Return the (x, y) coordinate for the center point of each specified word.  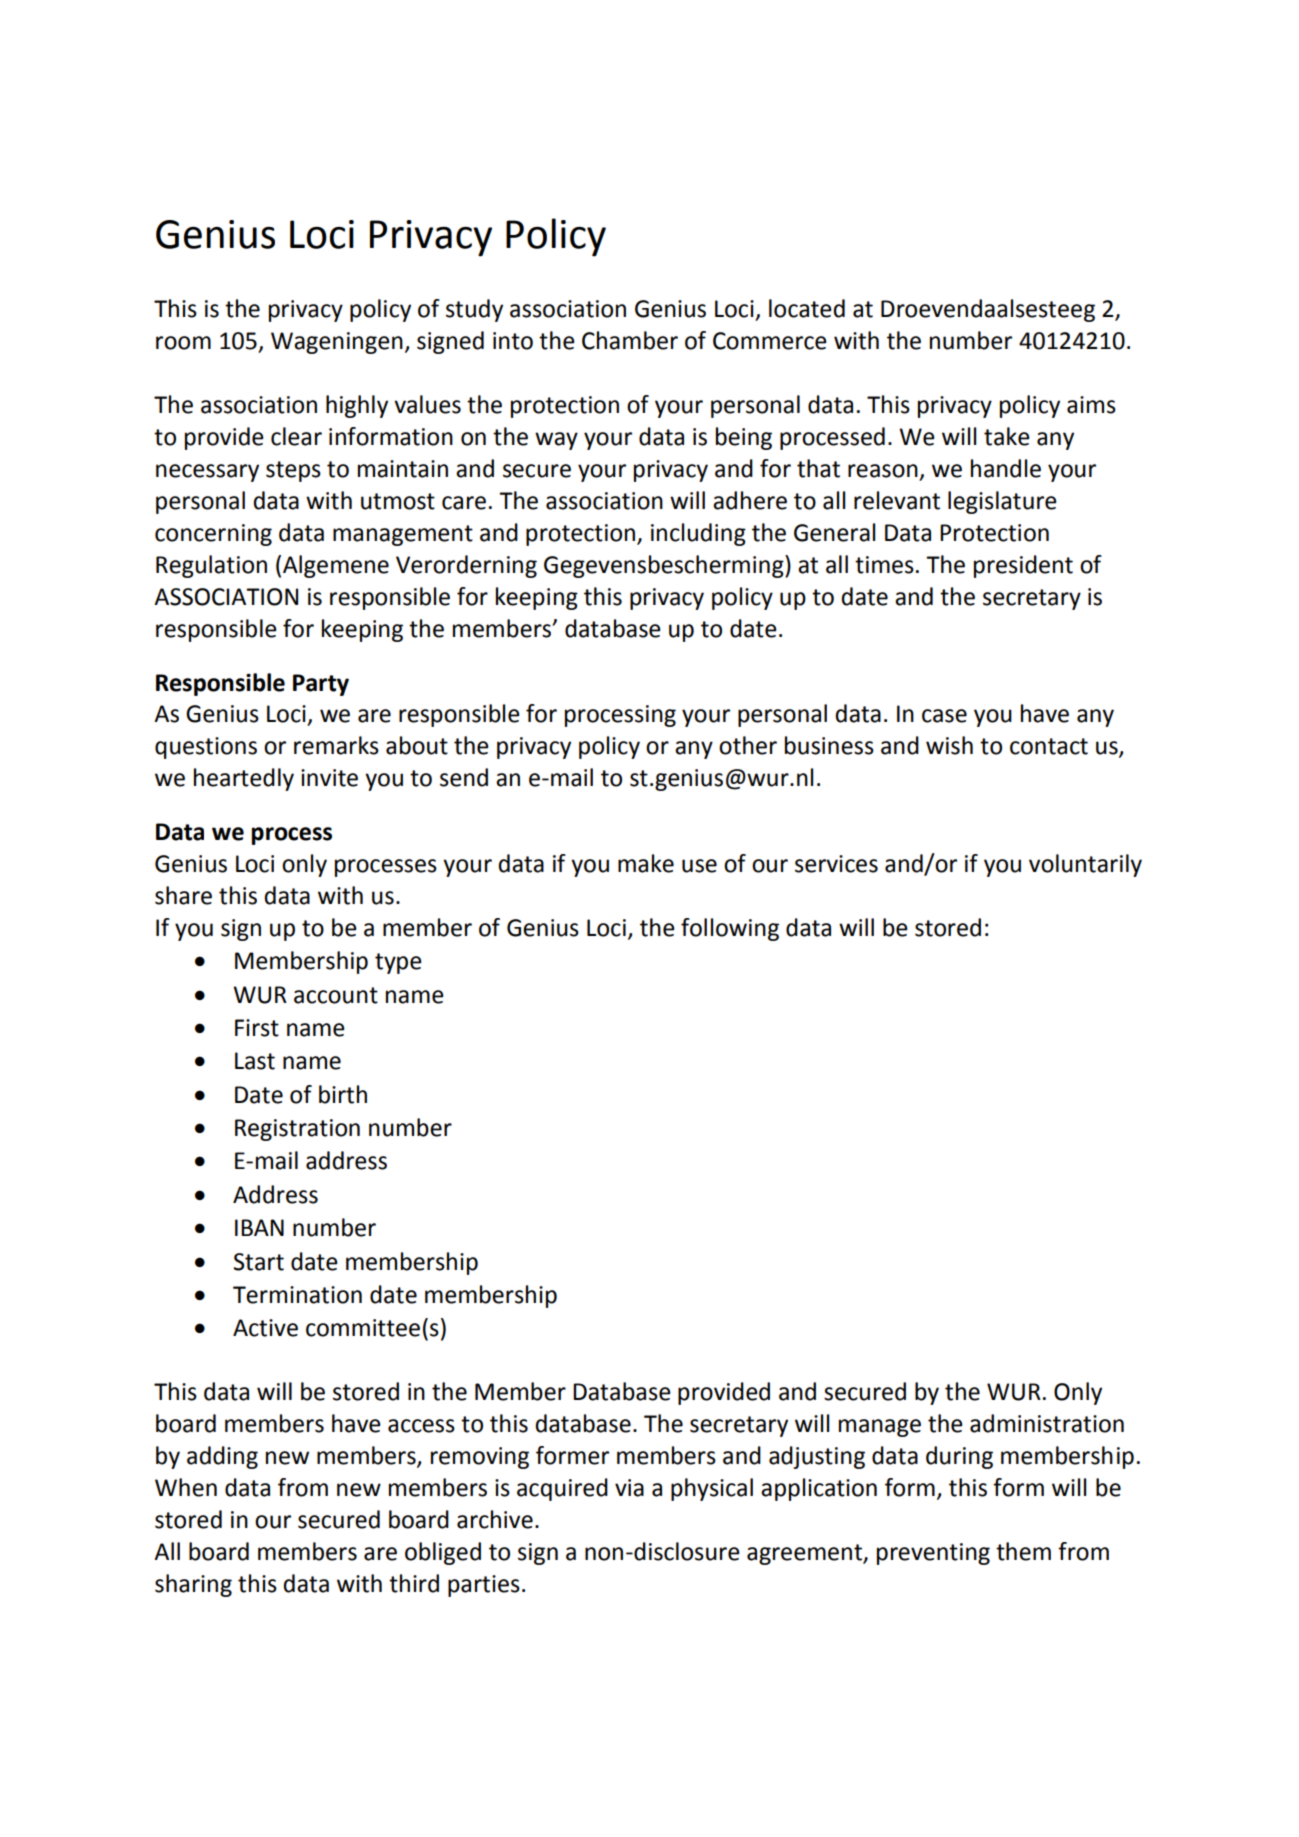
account (336, 995)
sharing (193, 1585)
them (1023, 1551)
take (1007, 436)
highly (357, 406)
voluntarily (1085, 865)
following (730, 929)
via (629, 1488)
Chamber (630, 340)
